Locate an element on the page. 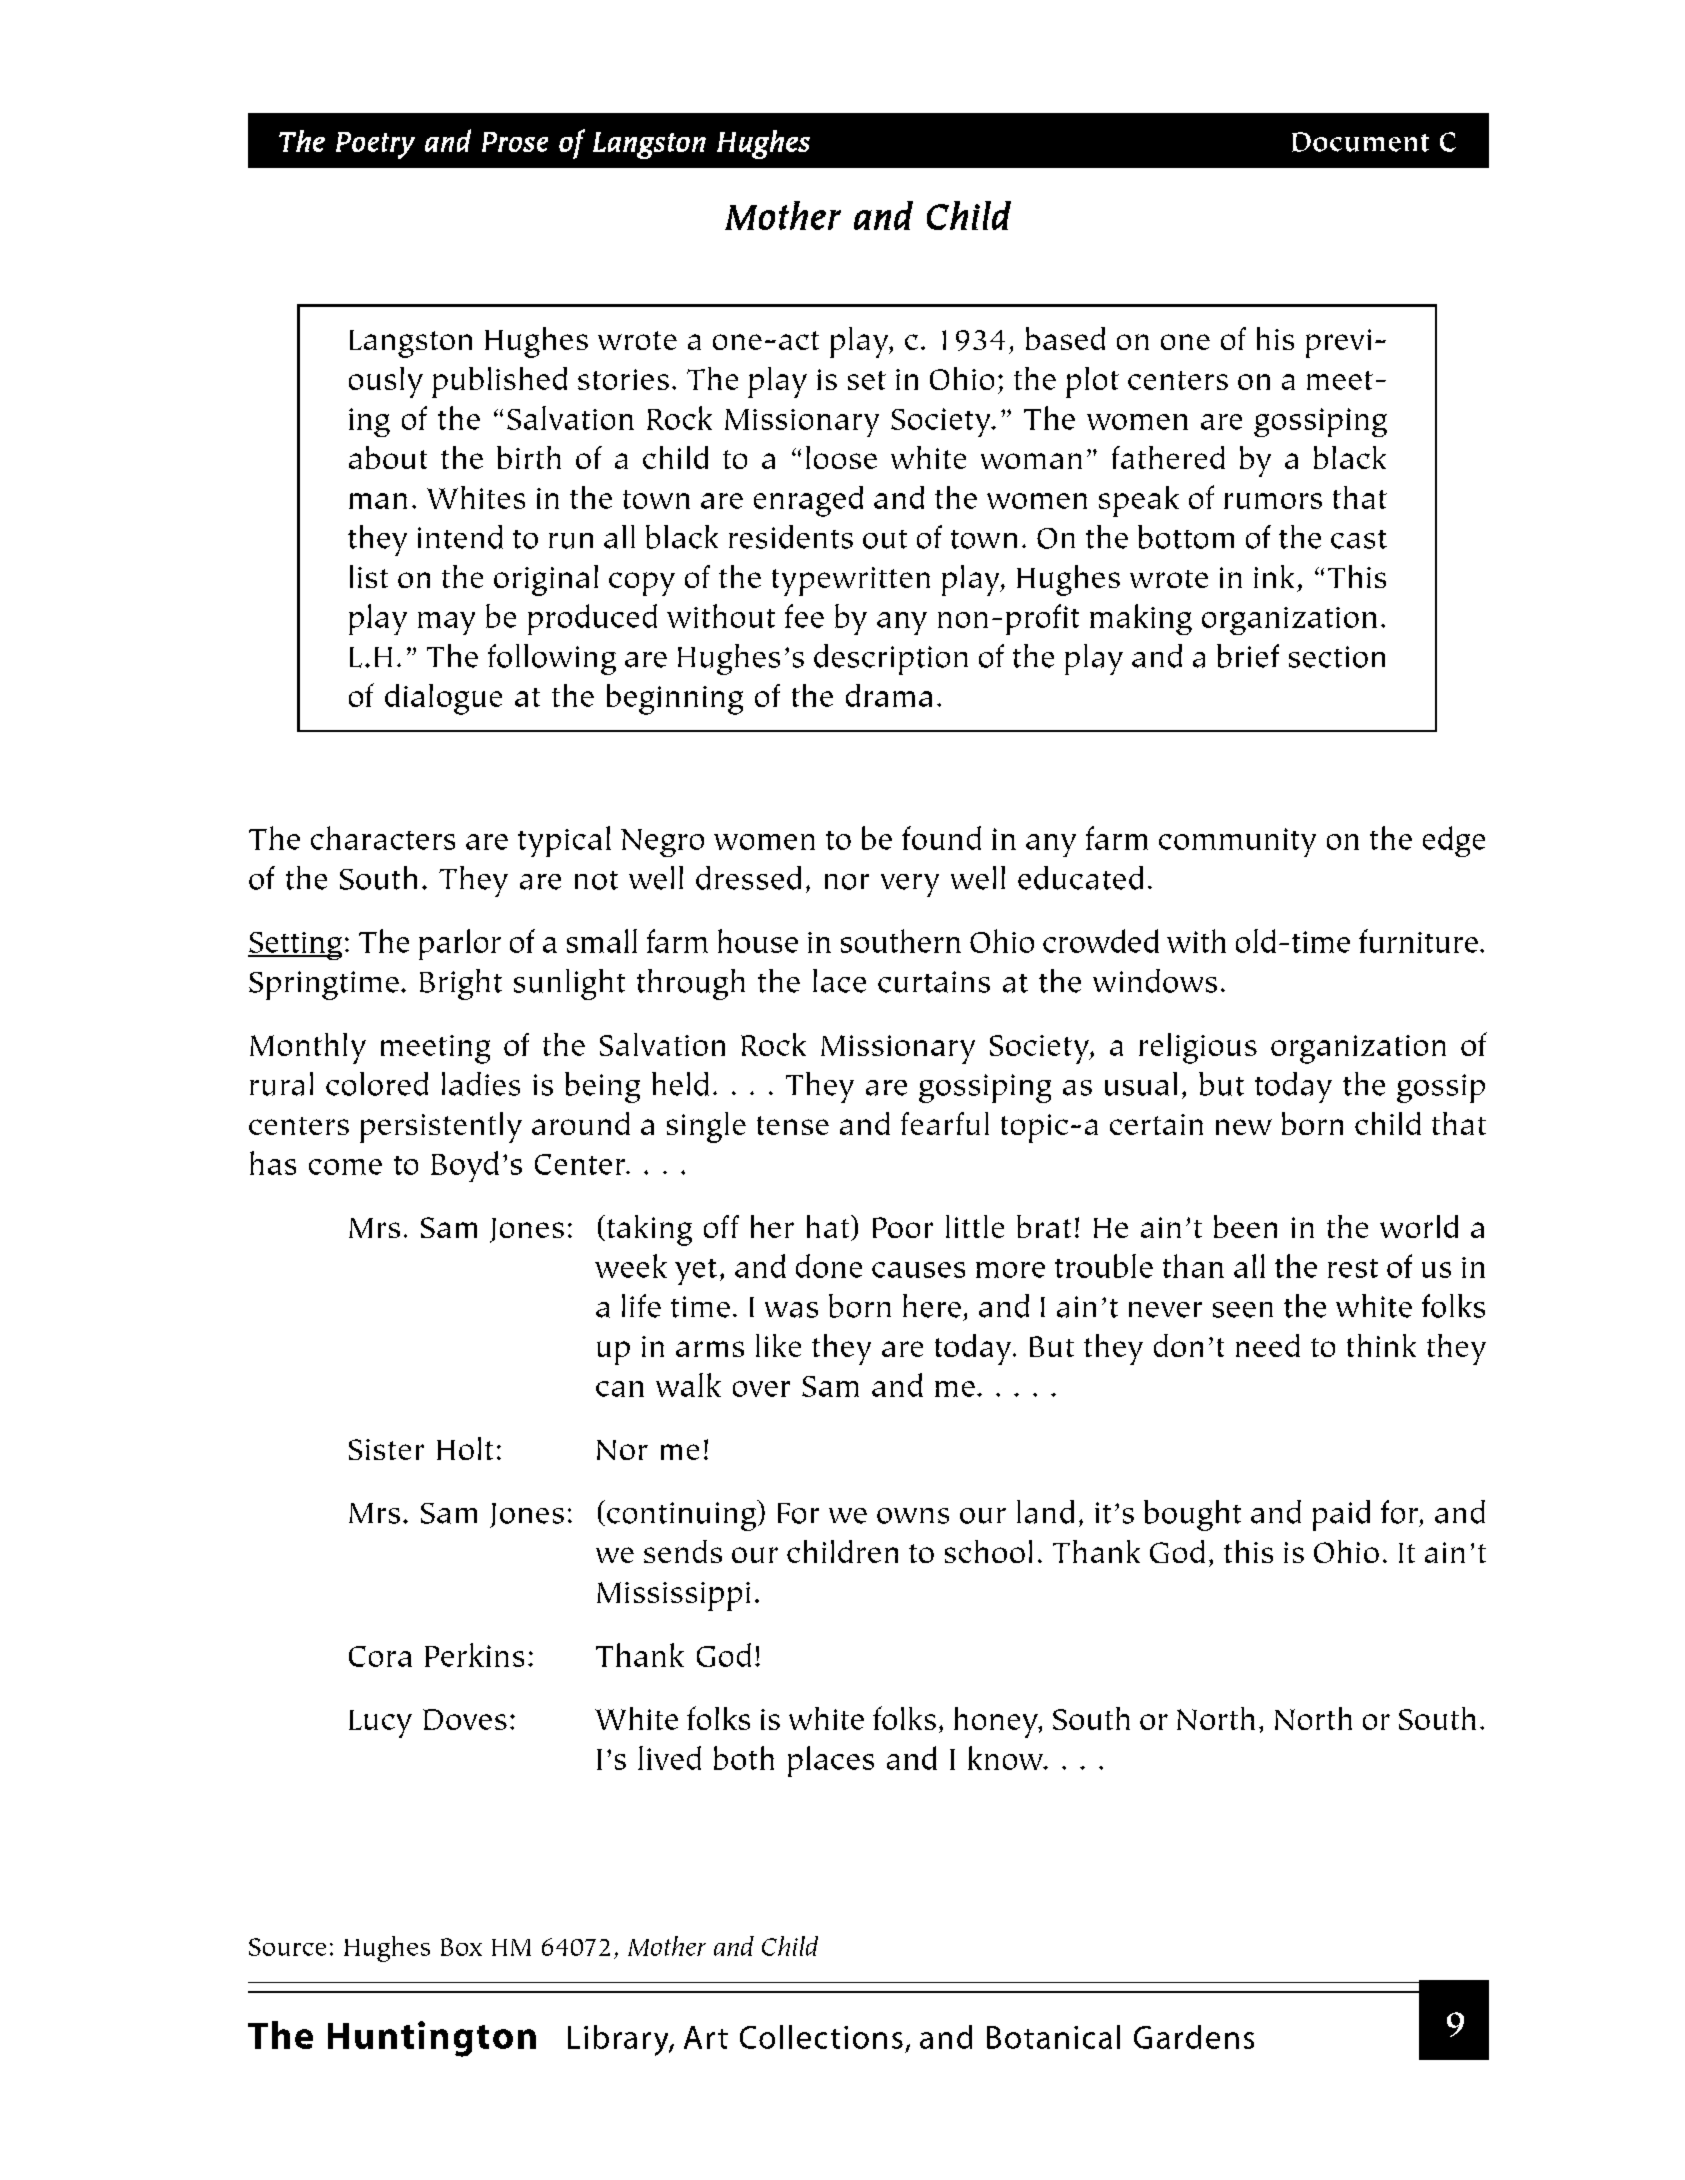  Document is located at coordinates (1360, 142).
